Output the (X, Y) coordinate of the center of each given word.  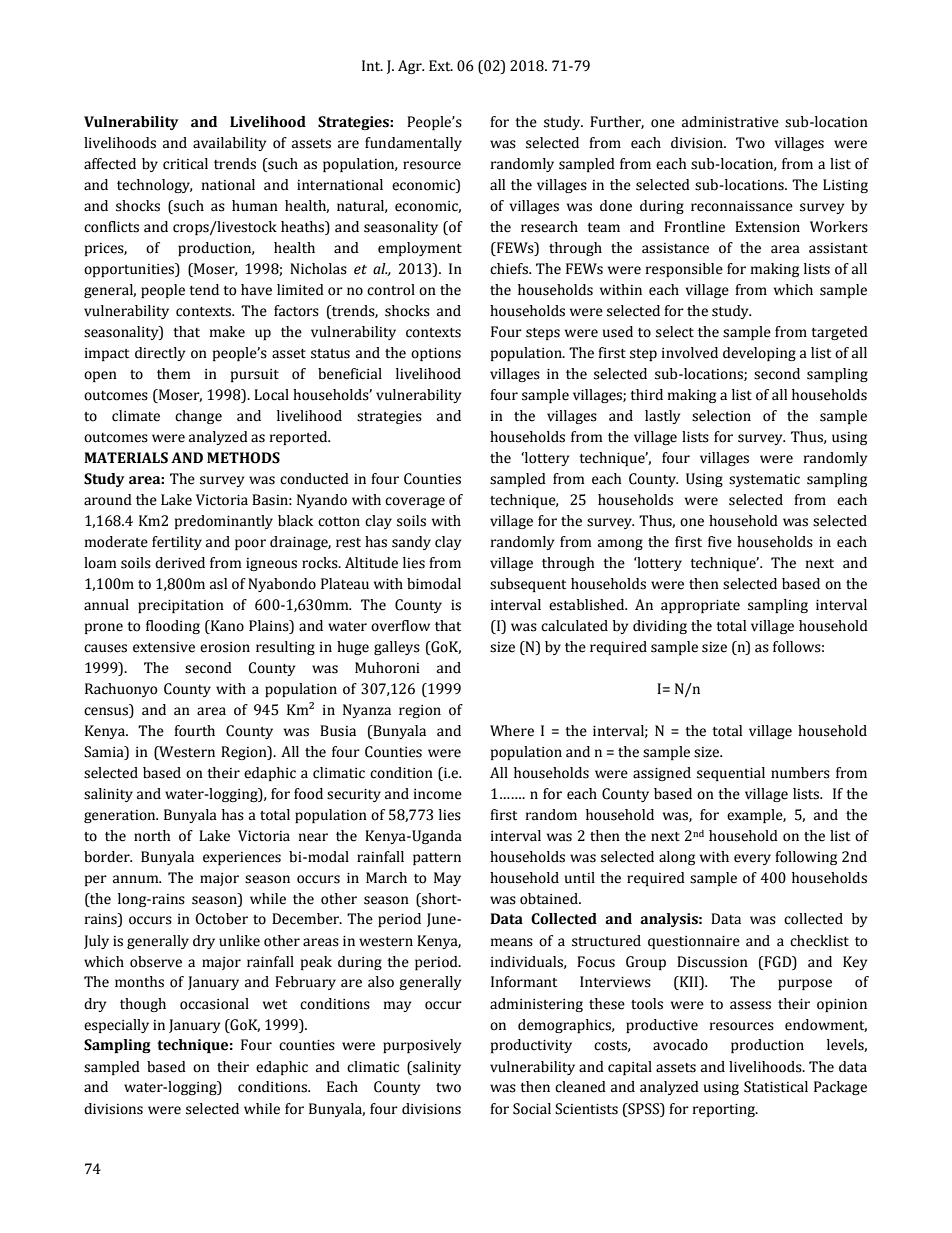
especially (116, 1026)
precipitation (181, 606)
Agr (411, 67)
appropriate (700, 606)
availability (229, 144)
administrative (730, 122)
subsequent (528, 585)
